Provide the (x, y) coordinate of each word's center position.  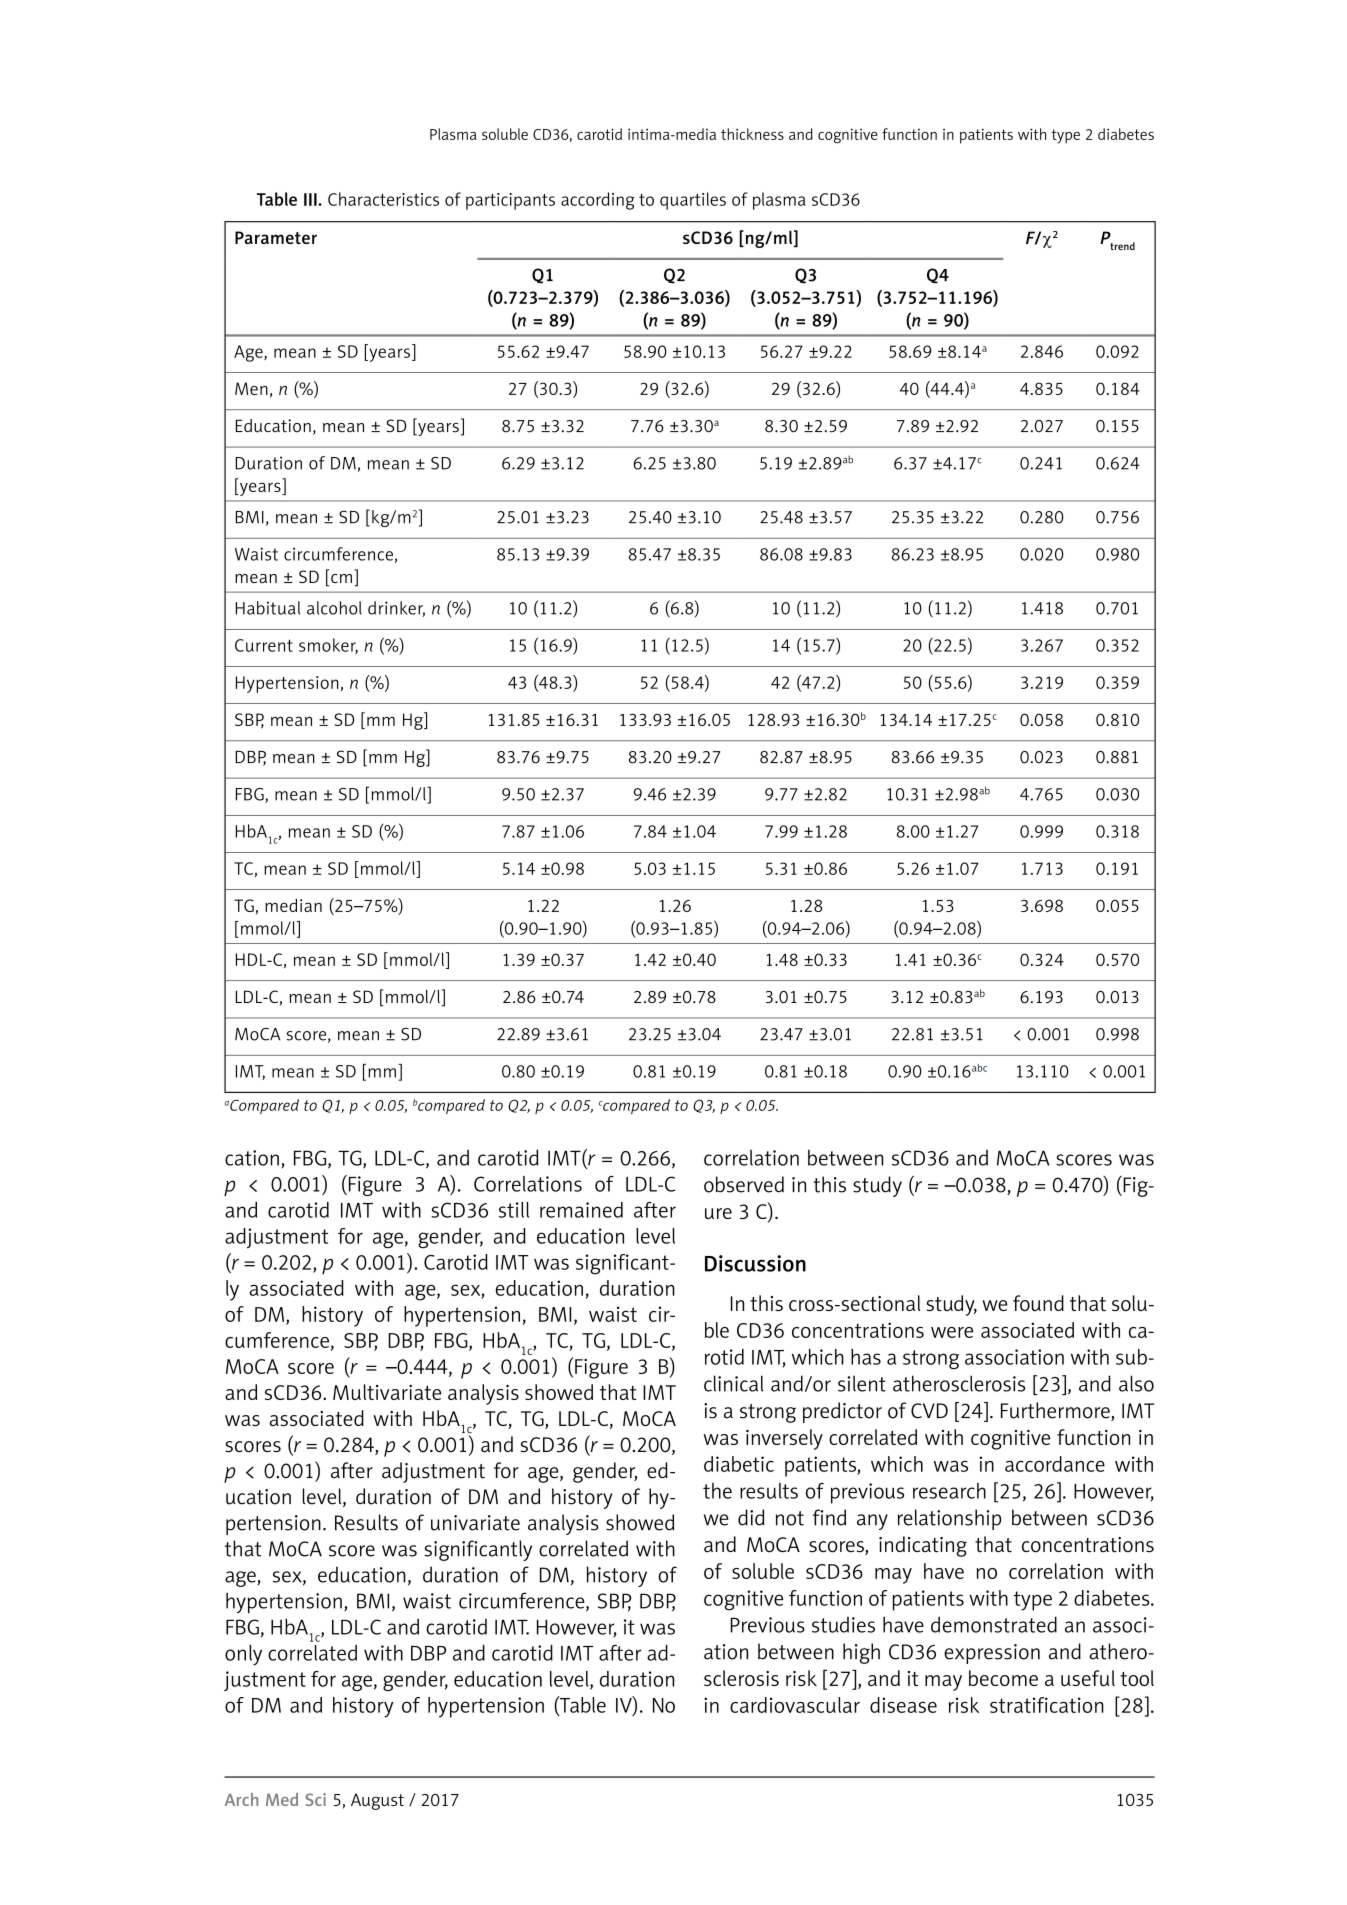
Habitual (268, 608)
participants (510, 201)
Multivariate (387, 1392)
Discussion (755, 1263)
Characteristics (383, 199)
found (1038, 1303)
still (514, 1210)
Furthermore (1056, 1411)
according (598, 201)
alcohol (334, 608)
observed (744, 1184)
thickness (752, 134)
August (377, 1801)
